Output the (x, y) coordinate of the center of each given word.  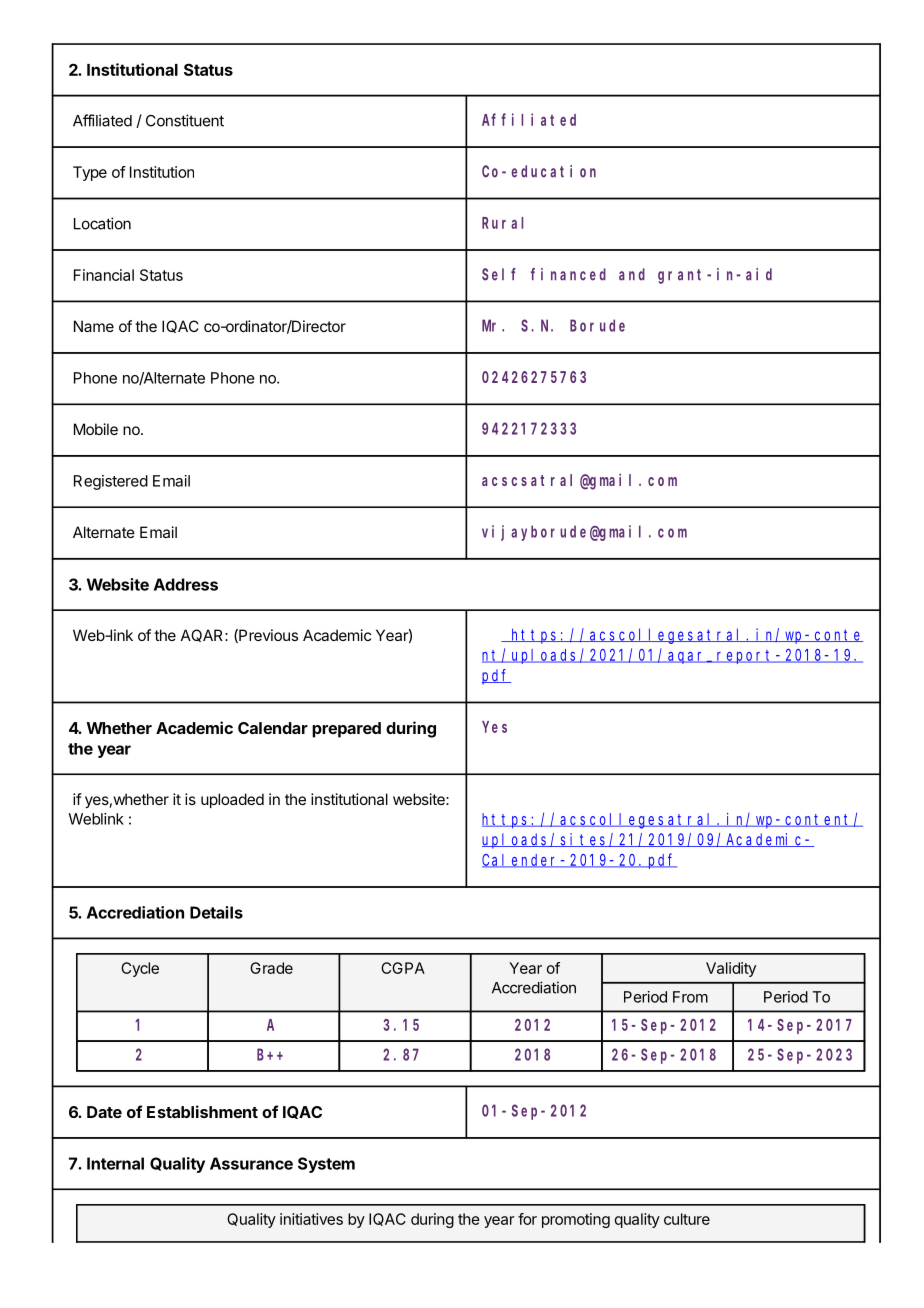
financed (568, 274)
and (632, 274)
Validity (731, 969)
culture (687, 1219)
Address (186, 584)
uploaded (232, 800)
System (326, 1165)
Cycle (140, 969)
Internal (115, 1163)
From (690, 997)
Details (216, 912)
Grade (271, 968)
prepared (346, 730)
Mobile (96, 429)
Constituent (185, 120)
